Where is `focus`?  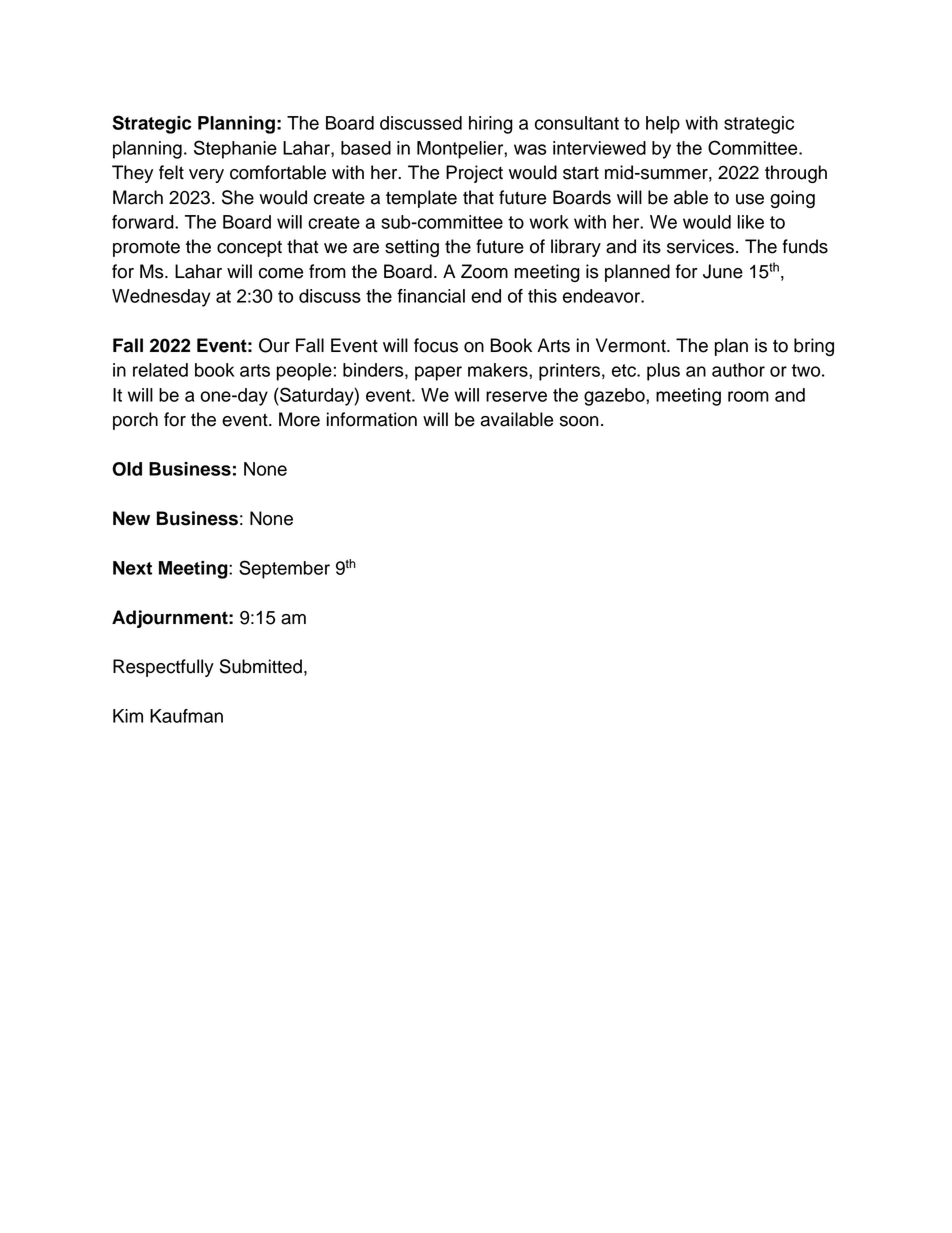 focus is located at coordinates (436, 345).
